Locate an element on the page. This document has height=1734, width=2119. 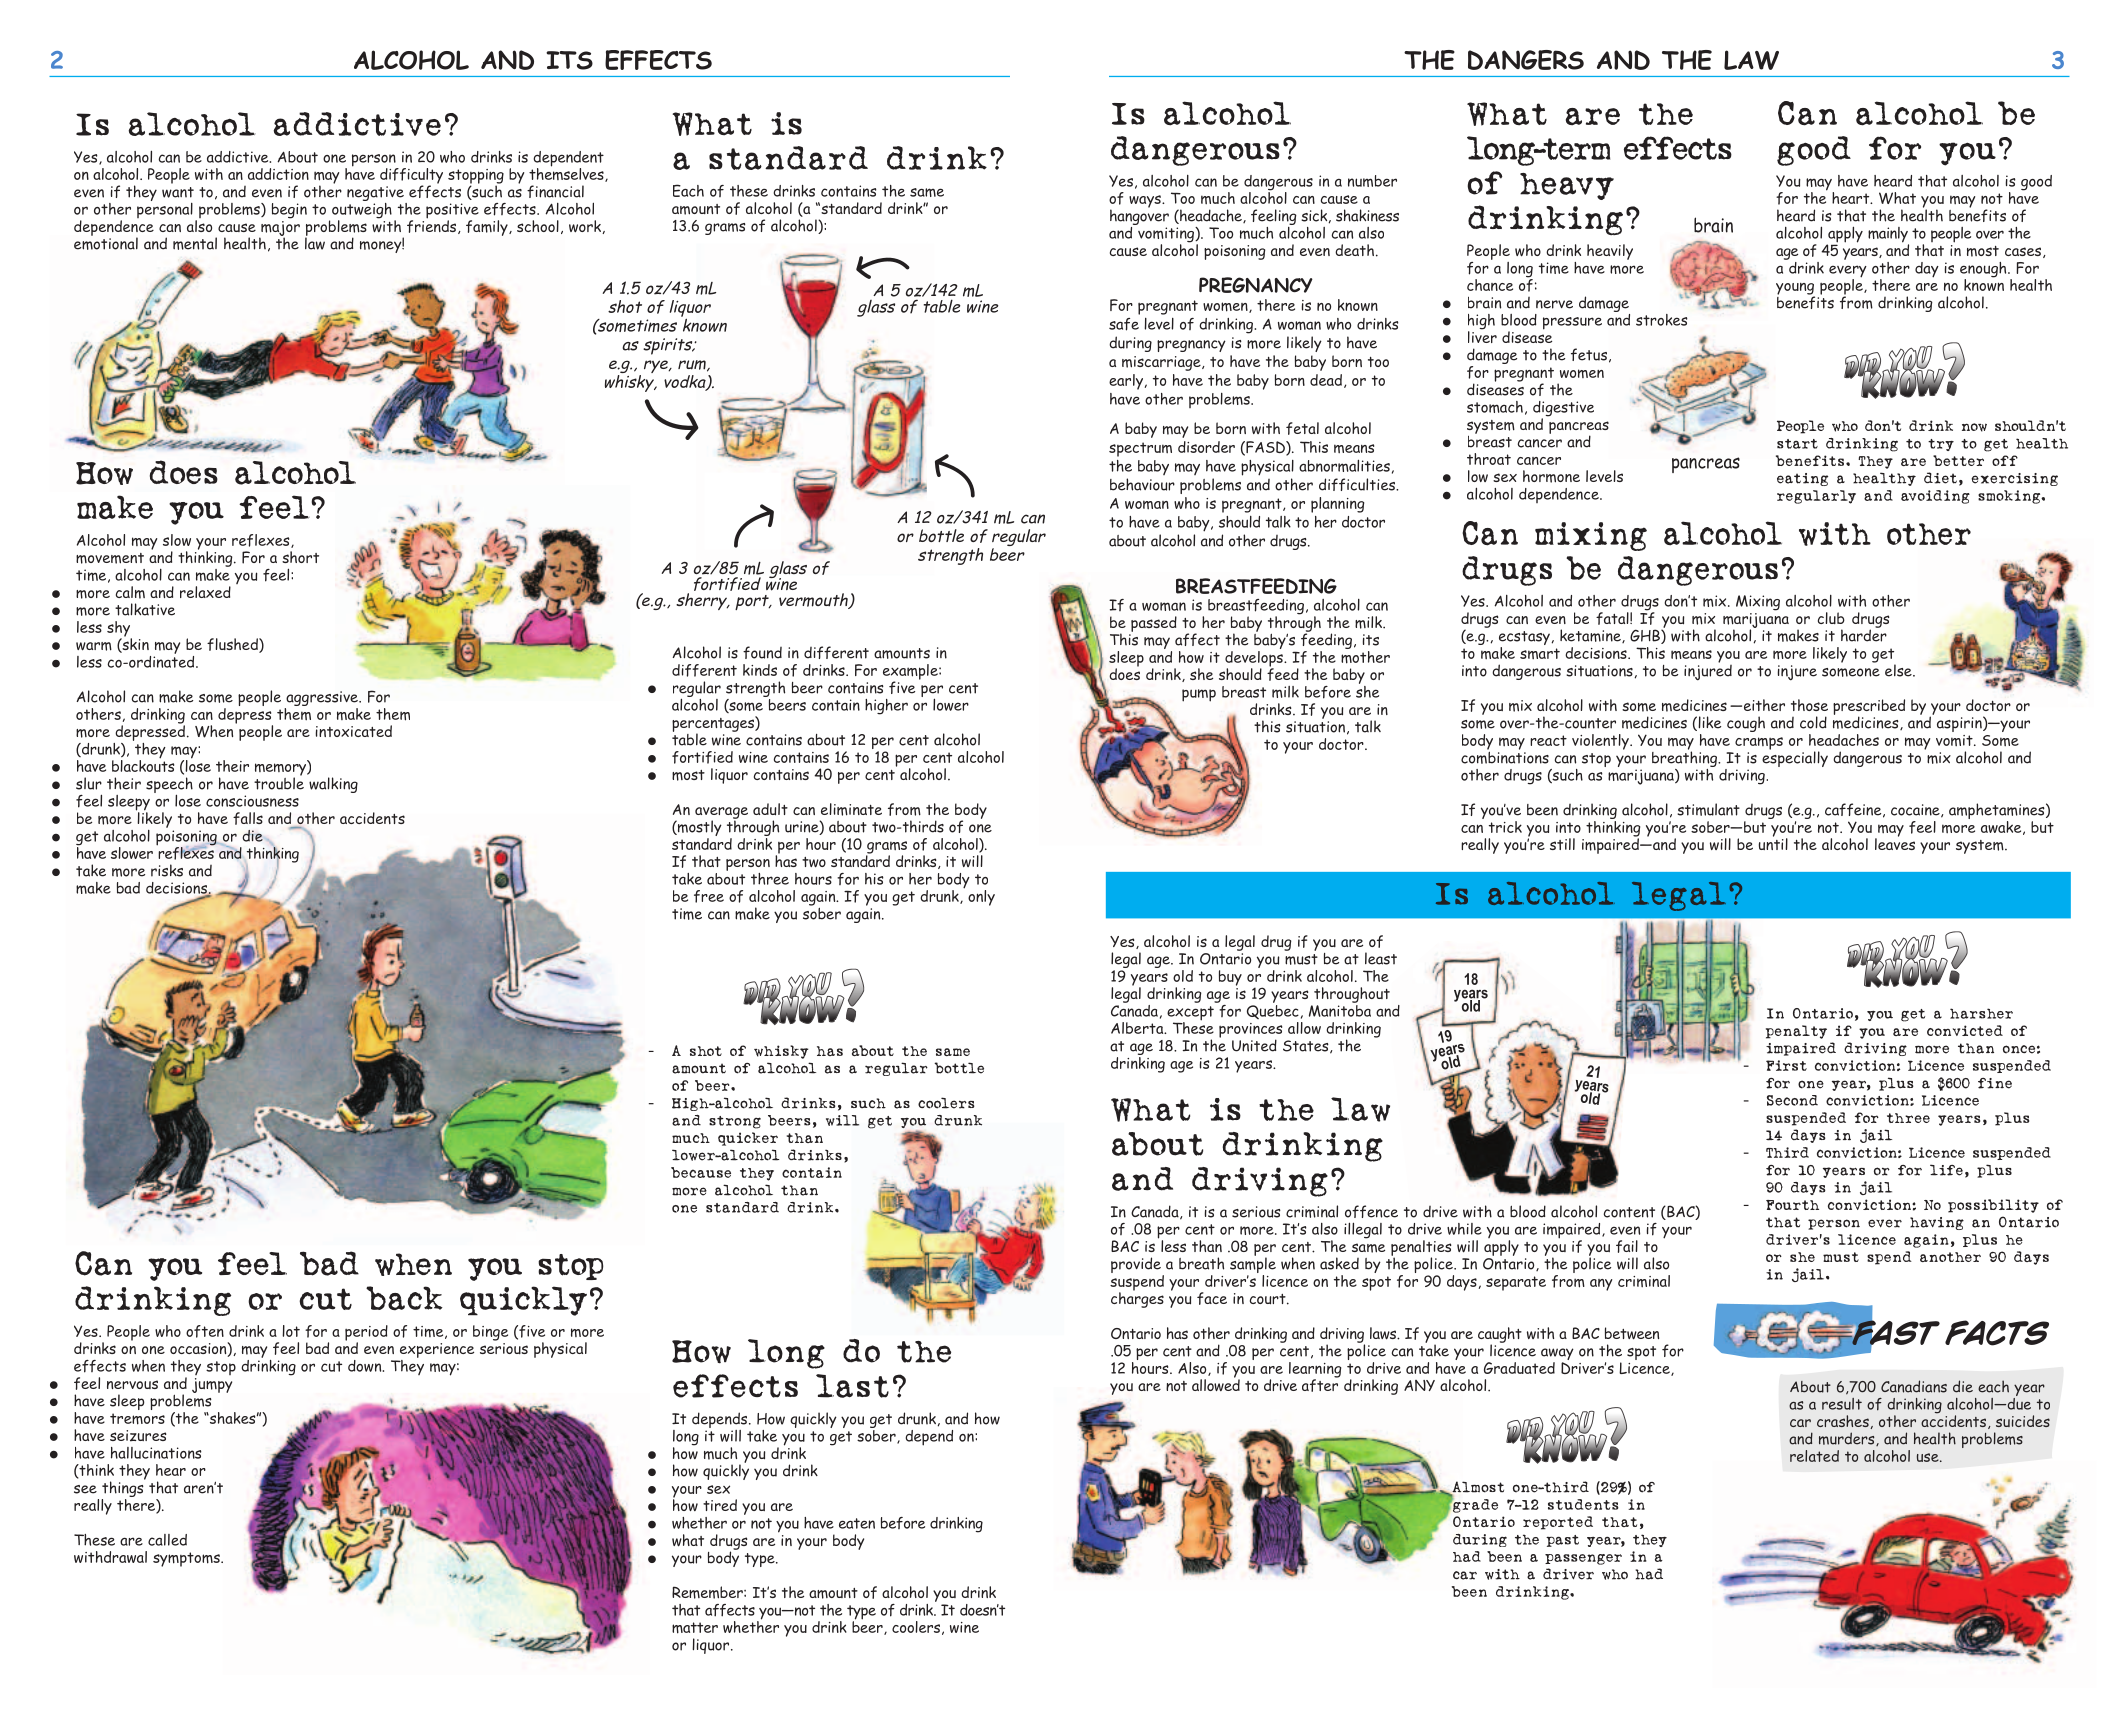
falls is located at coordinates (248, 818).
